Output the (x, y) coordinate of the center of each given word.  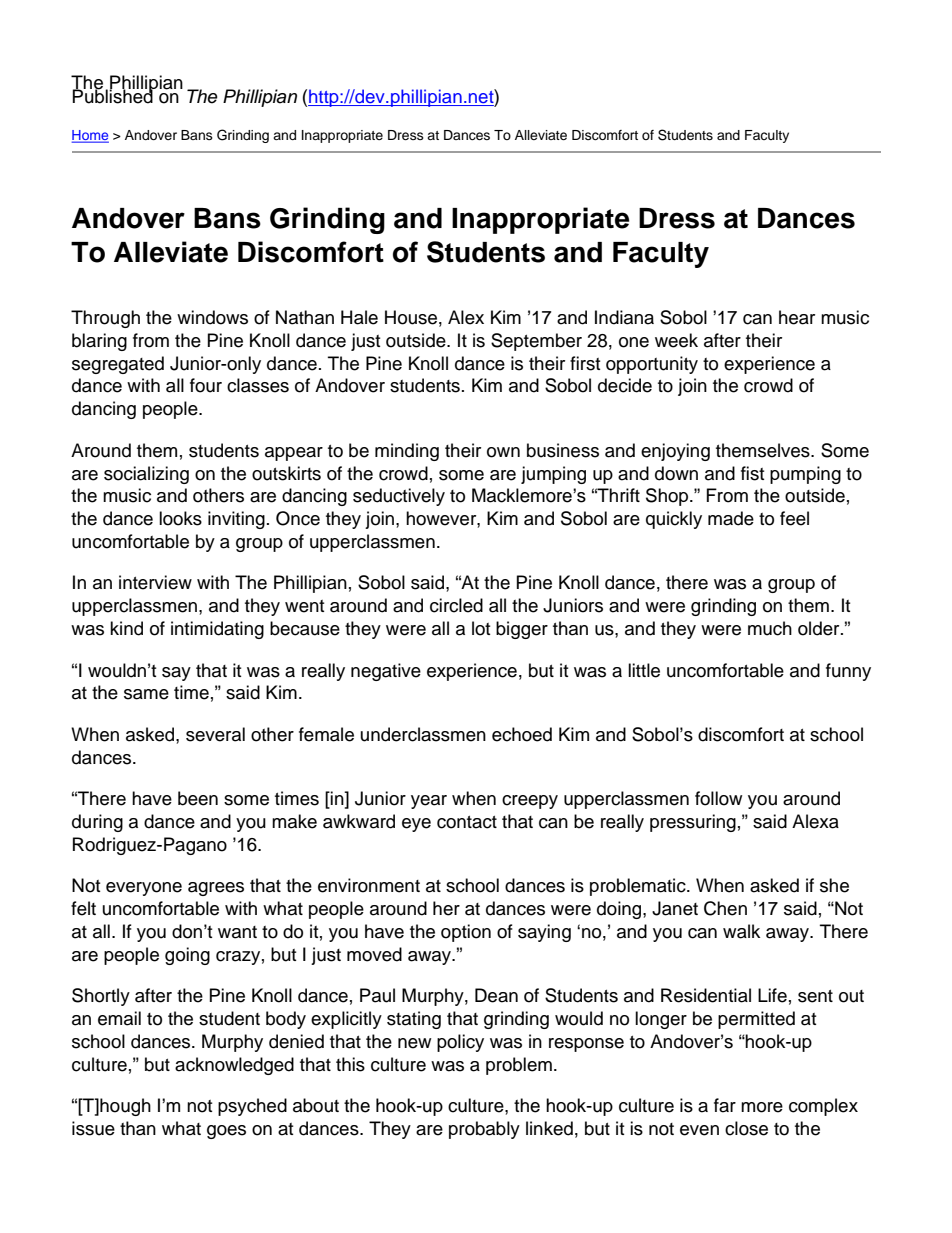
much (770, 628)
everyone (144, 889)
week (676, 340)
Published (114, 95)
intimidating (217, 630)
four (206, 385)
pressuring (693, 823)
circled (456, 605)
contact (467, 822)
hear (797, 317)
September (536, 342)
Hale (359, 317)
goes (226, 1132)
